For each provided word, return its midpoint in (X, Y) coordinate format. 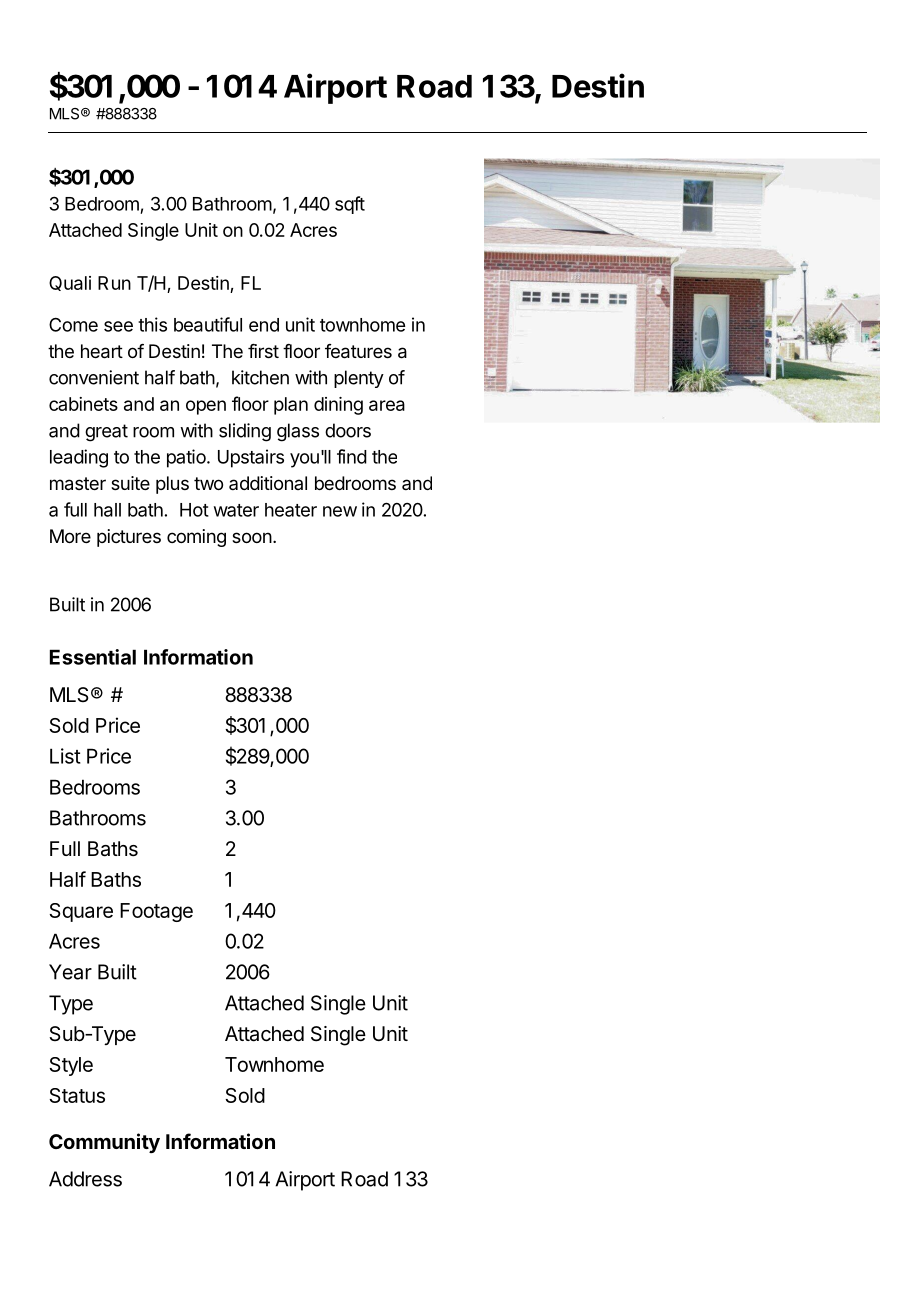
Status (77, 1095)
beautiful (208, 324)
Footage (156, 912)
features (358, 351)
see (118, 326)
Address (85, 1179)
